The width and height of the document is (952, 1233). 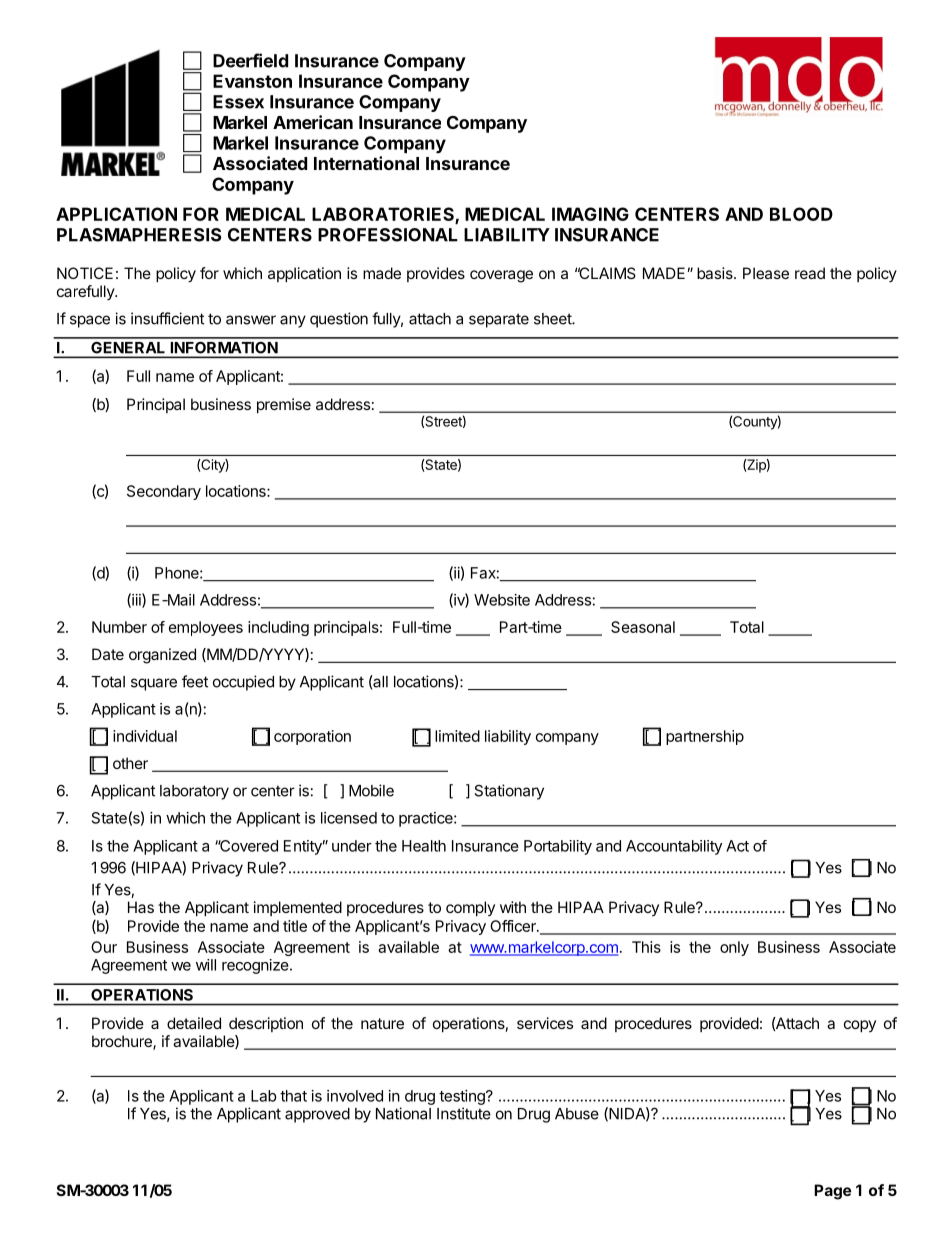 I want to click on BLOOD, so click(x=801, y=214).
